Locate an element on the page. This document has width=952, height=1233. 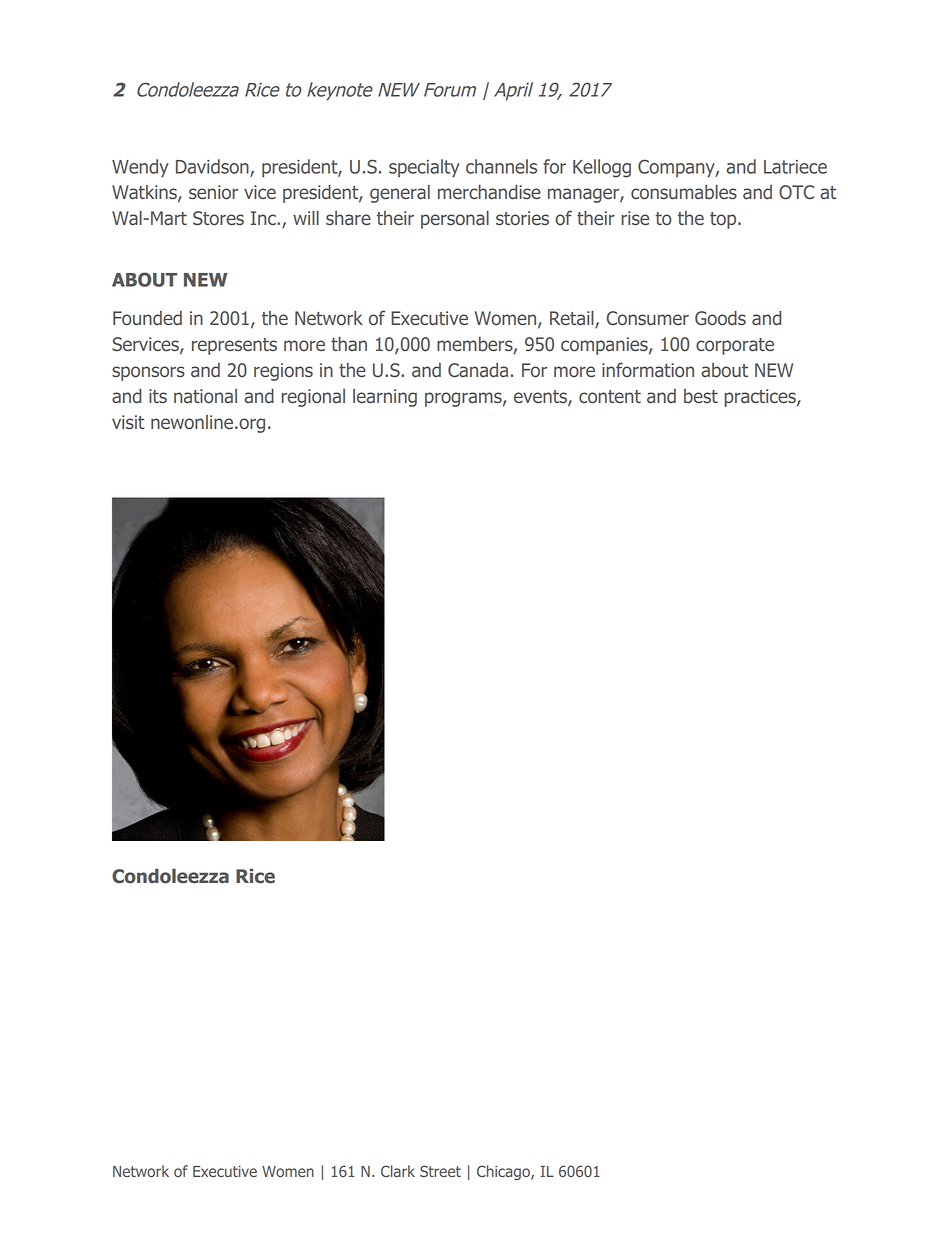
best is located at coordinates (701, 396).
